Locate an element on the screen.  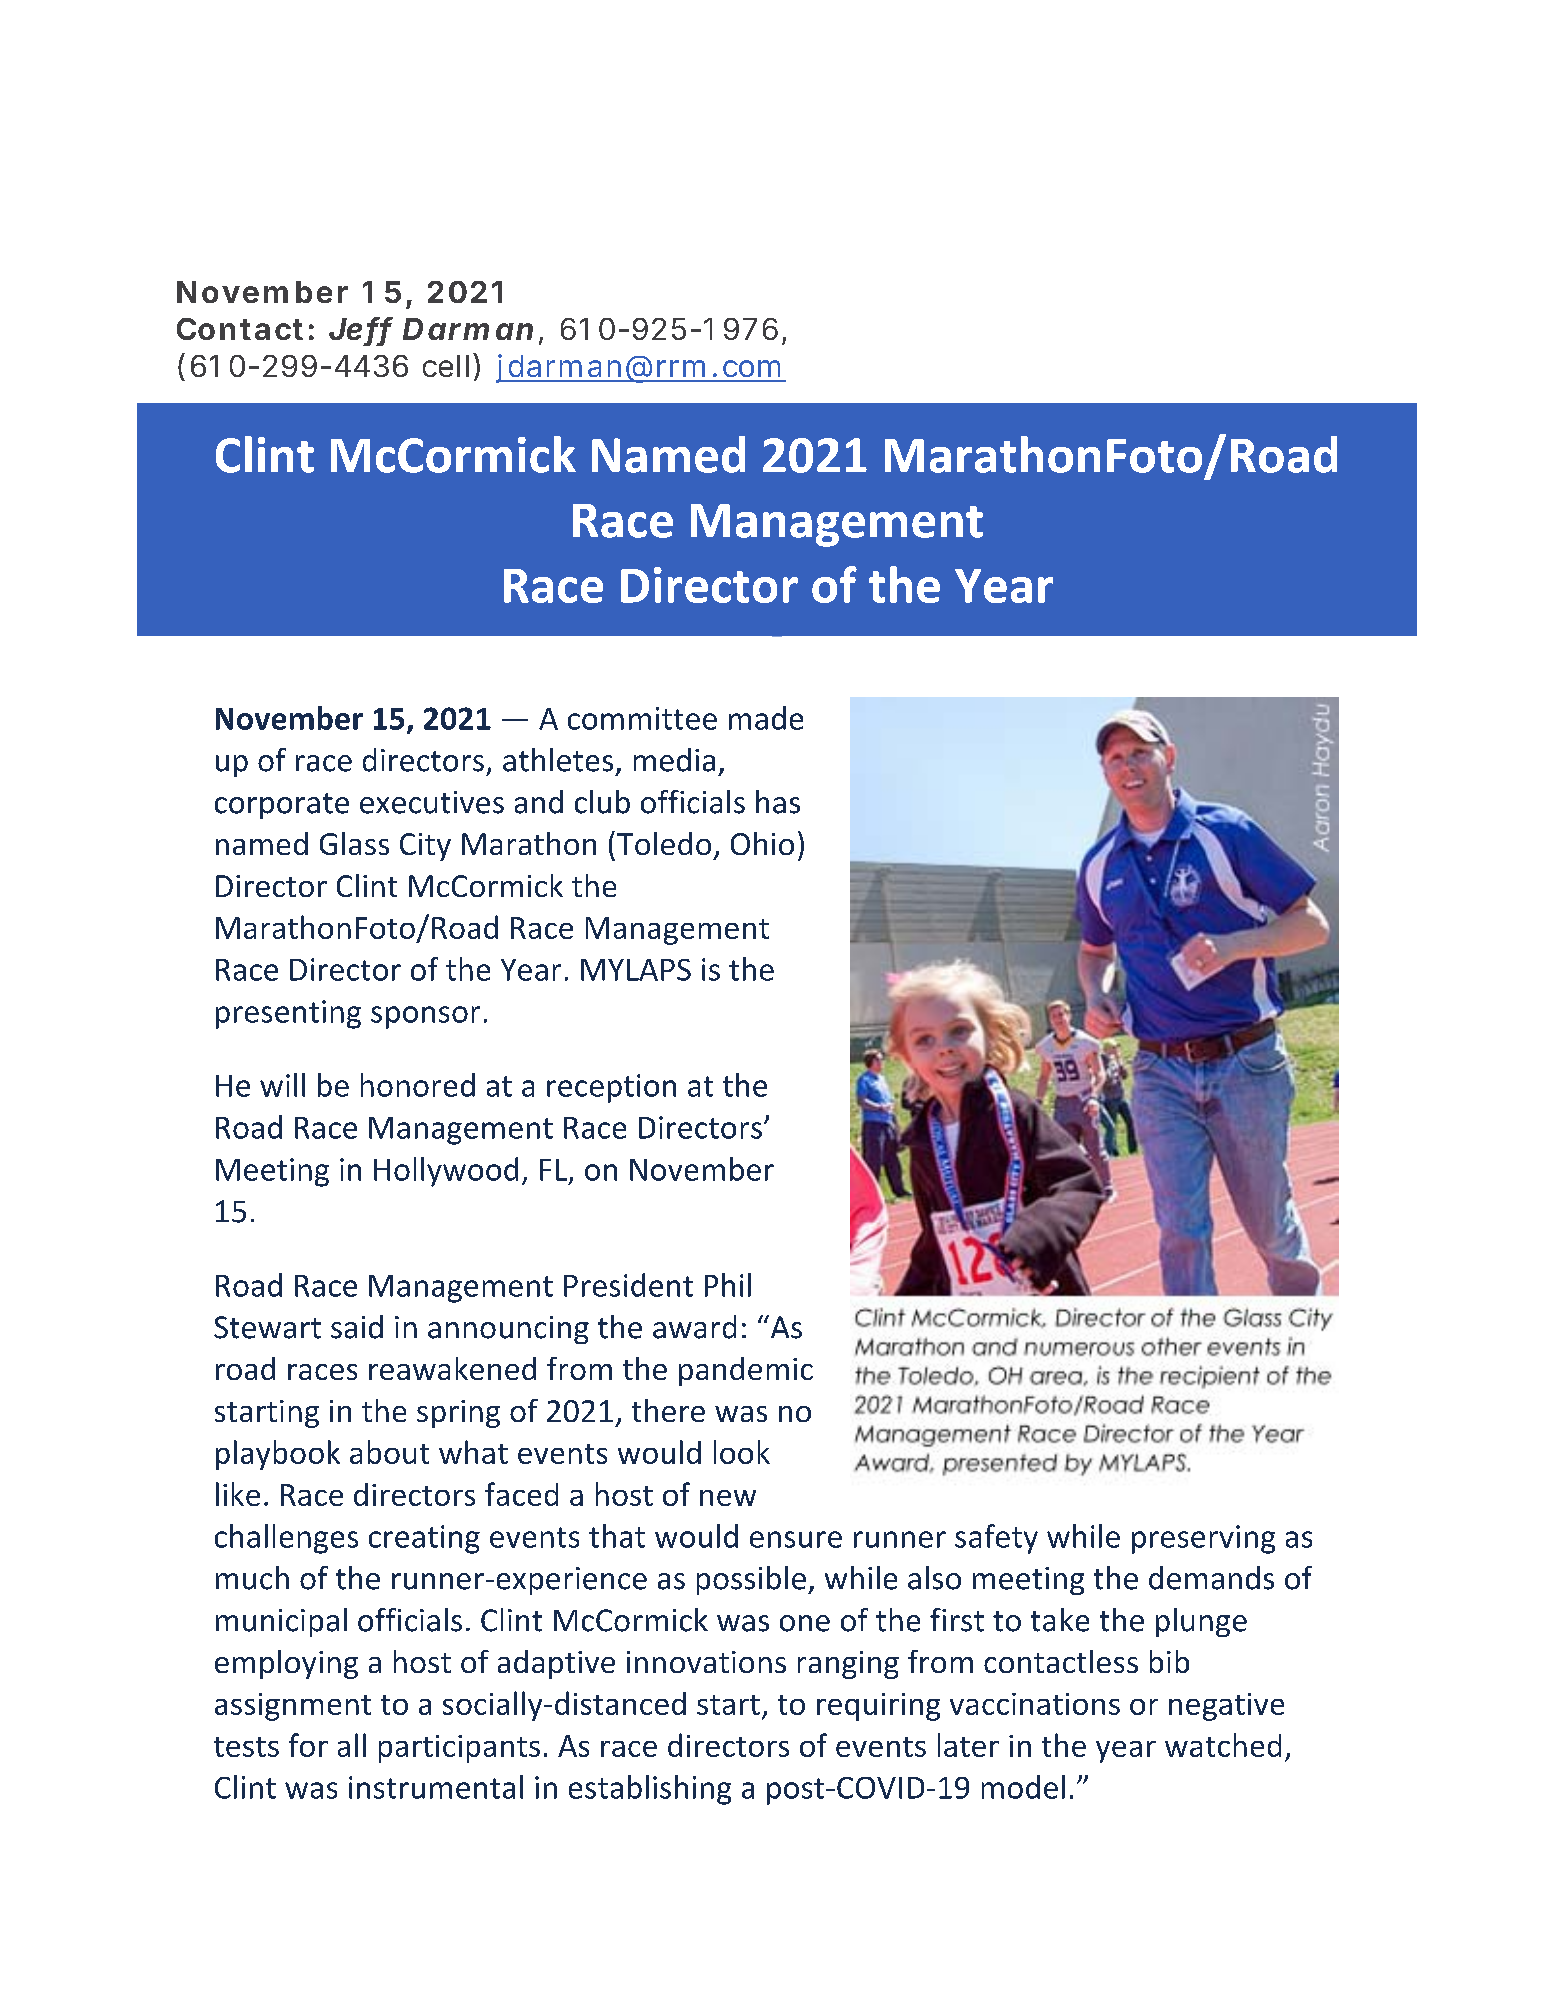
has is located at coordinates (778, 802).
